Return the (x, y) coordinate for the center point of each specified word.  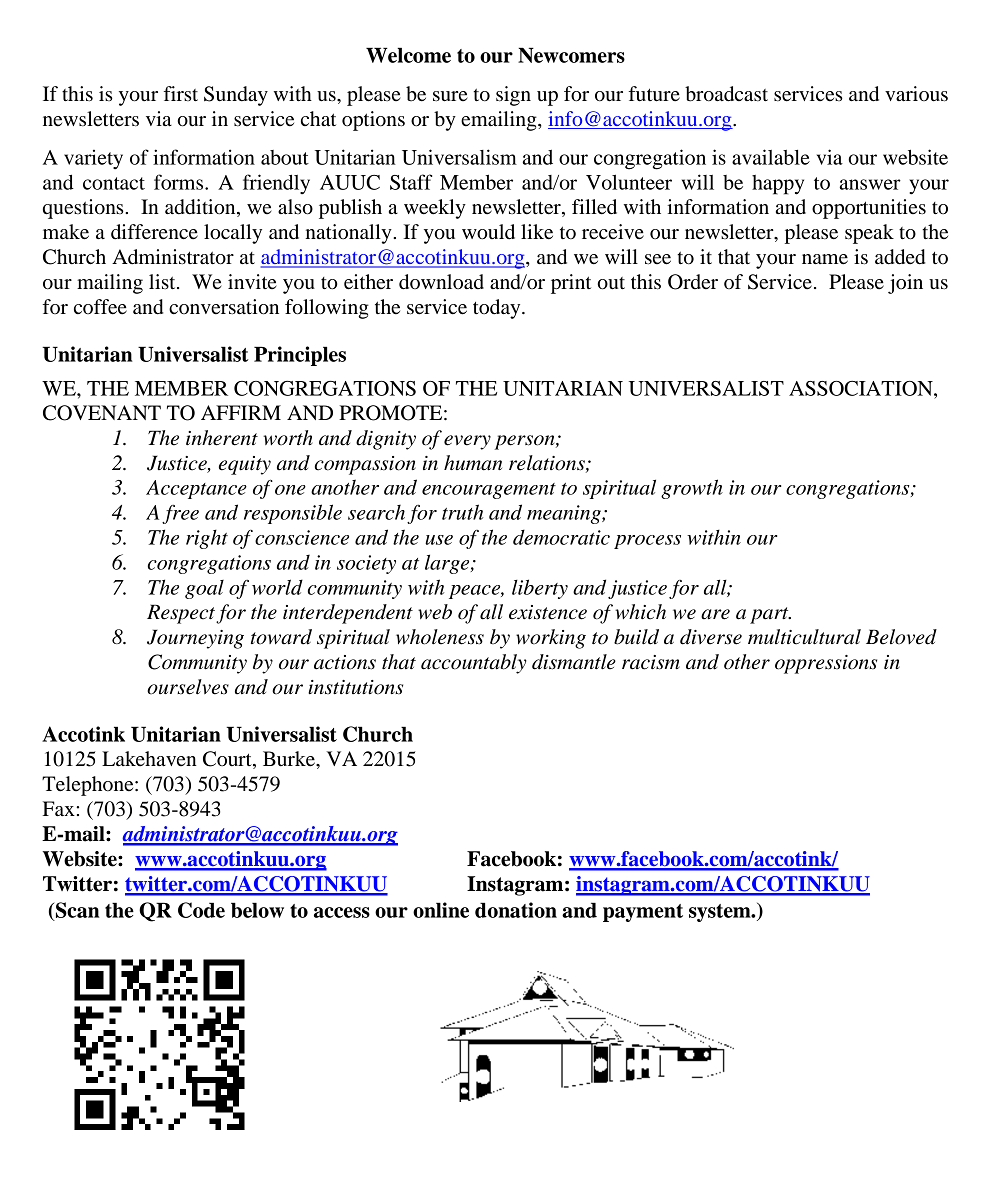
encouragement (489, 491)
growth (692, 489)
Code (201, 910)
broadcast (726, 94)
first (181, 93)
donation (516, 910)
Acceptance (196, 489)
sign (513, 96)
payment (643, 913)
